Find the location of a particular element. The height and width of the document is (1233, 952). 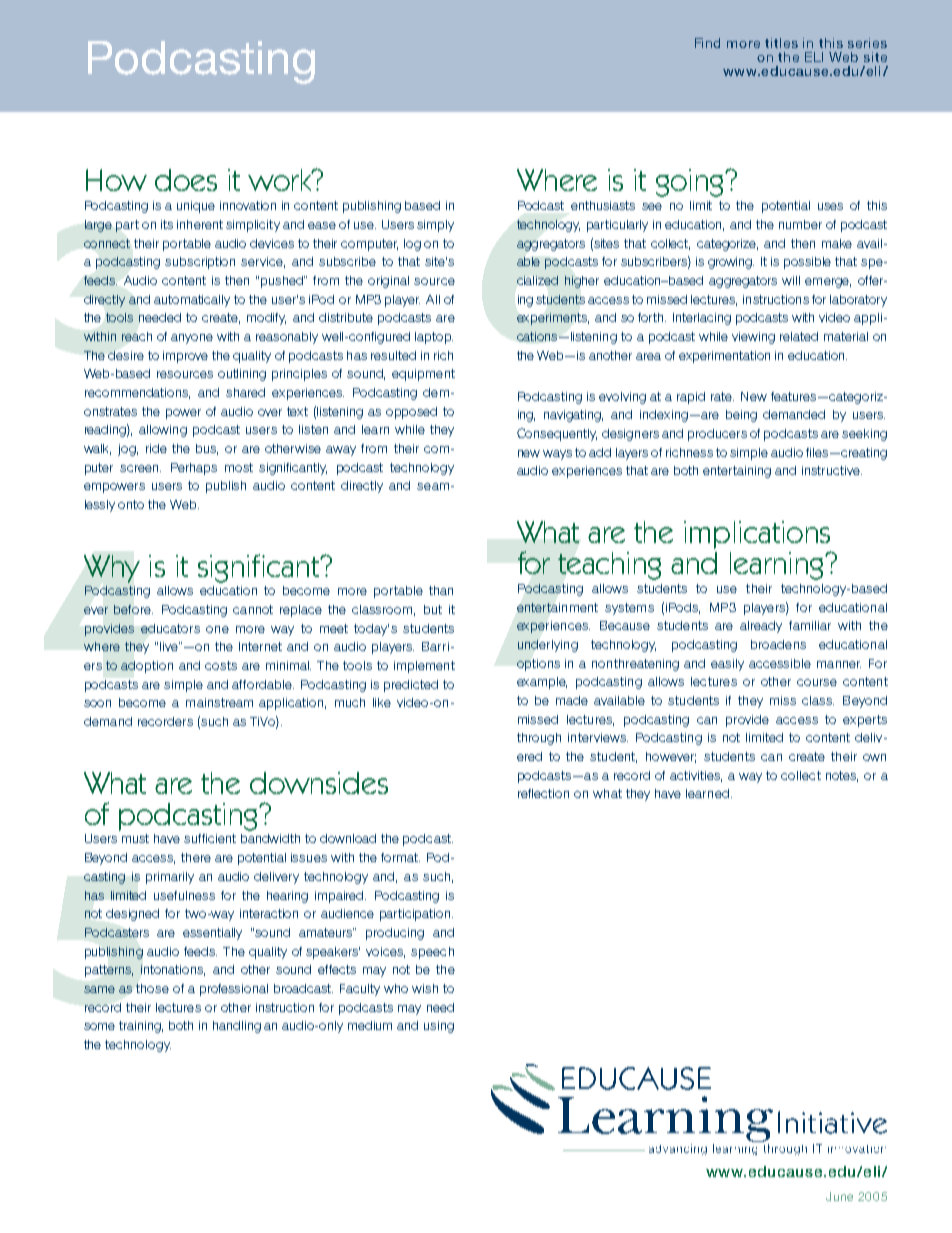

already is located at coordinates (761, 627).
